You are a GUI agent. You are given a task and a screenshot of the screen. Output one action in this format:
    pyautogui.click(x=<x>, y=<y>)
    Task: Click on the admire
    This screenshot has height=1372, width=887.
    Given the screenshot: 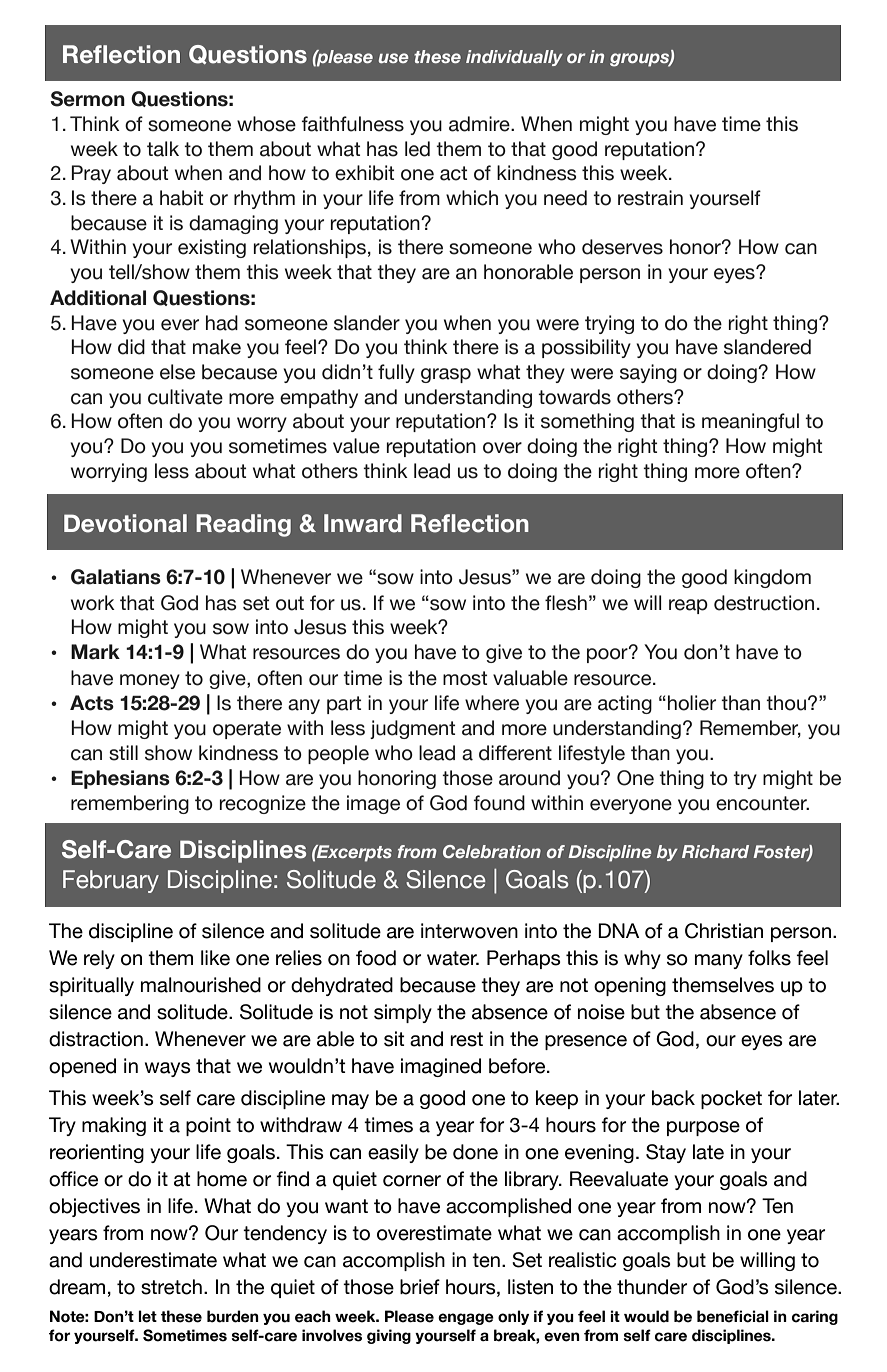 What is the action you would take?
    pyautogui.click(x=480, y=124)
